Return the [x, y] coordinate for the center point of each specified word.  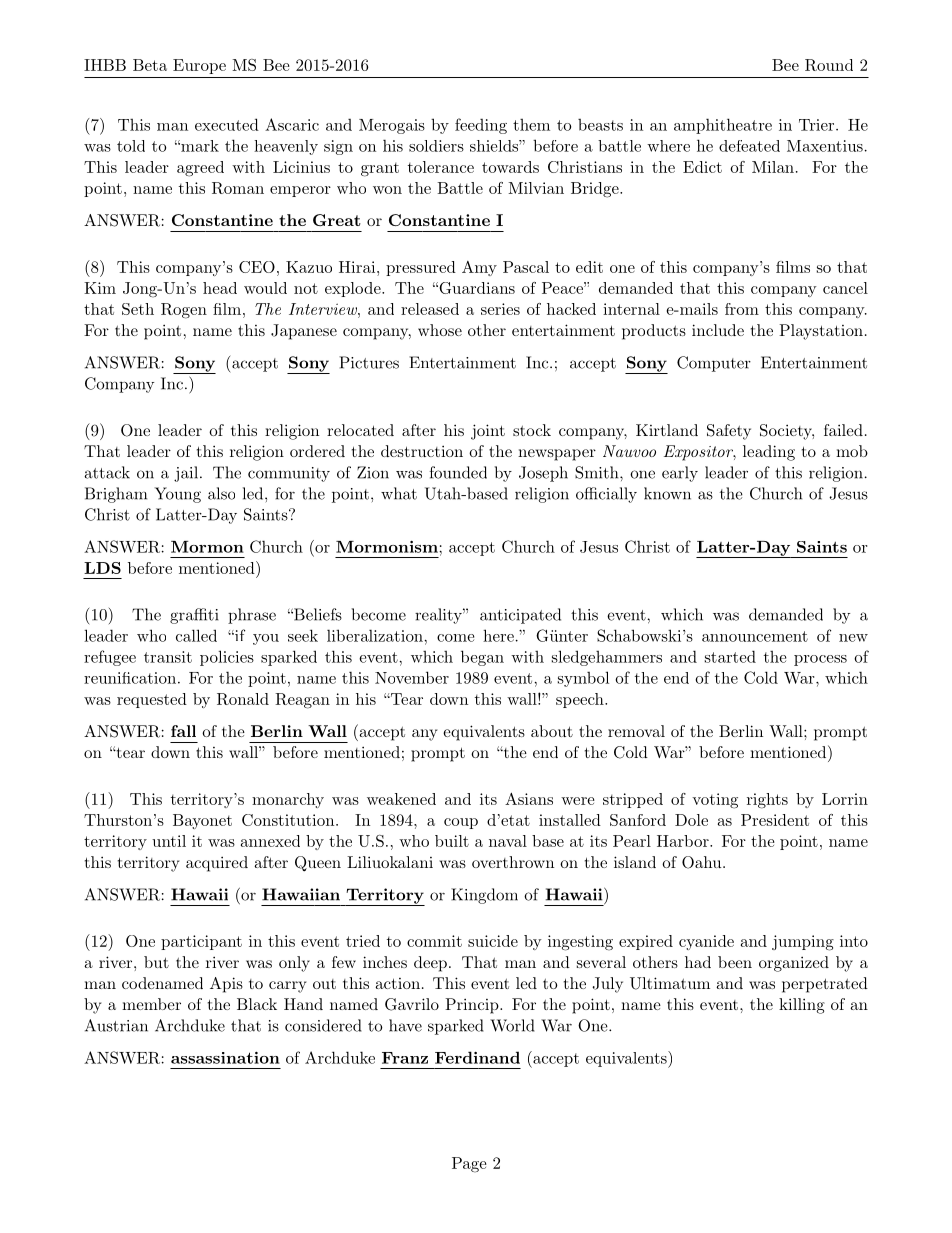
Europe [199, 66]
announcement [755, 636]
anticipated [520, 616]
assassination [225, 1058]
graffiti [194, 616]
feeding [481, 126]
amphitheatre [723, 126]
